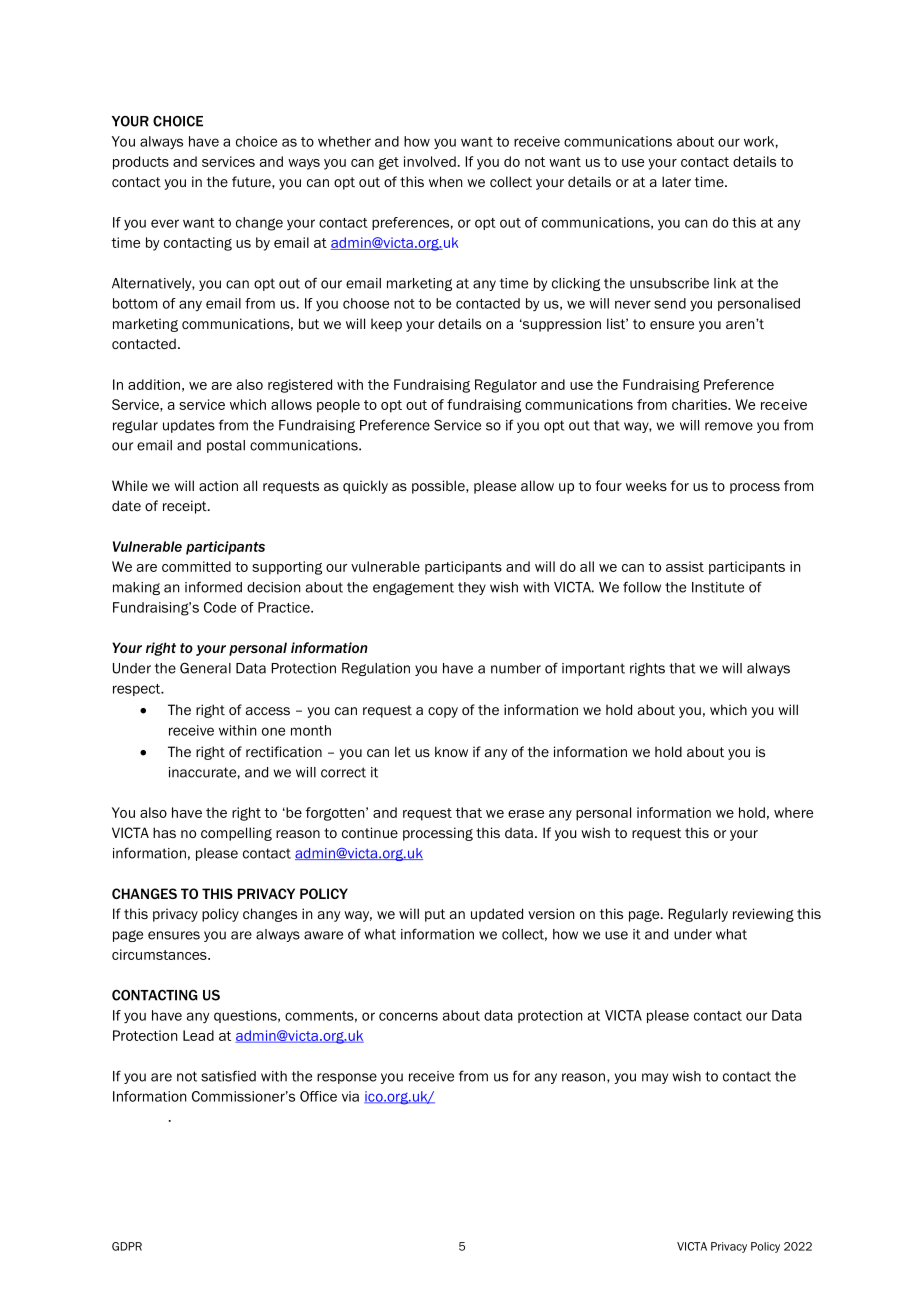  Describe the element at coordinates (443, 712) in the document. I see `copy` at that location.
